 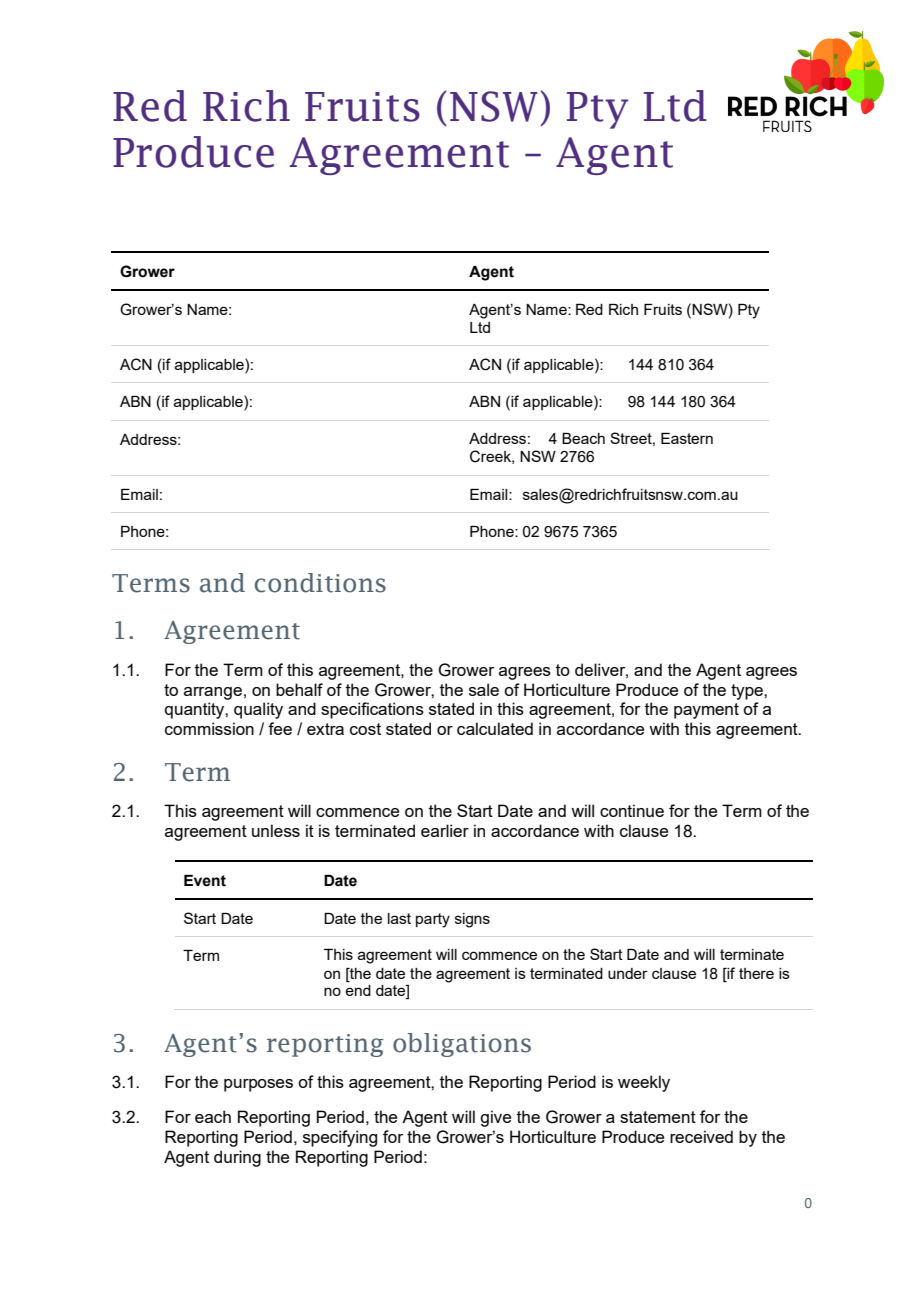 What do you see at coordinates (756, 973) in the screenshot?
I see `there` at bounding box center [756, 973].
